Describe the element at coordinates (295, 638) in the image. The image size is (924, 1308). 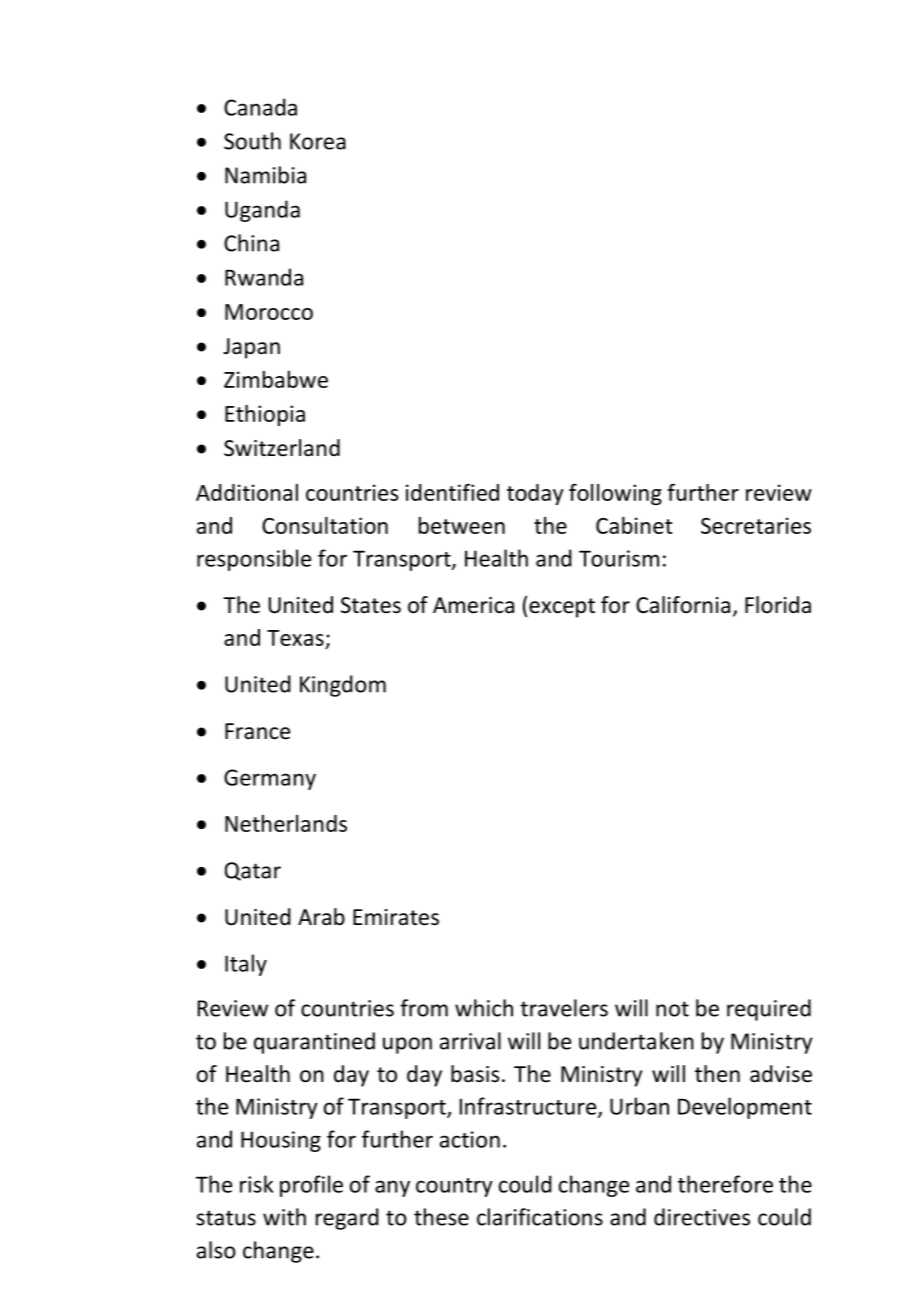
I see `Texas` at that location.
